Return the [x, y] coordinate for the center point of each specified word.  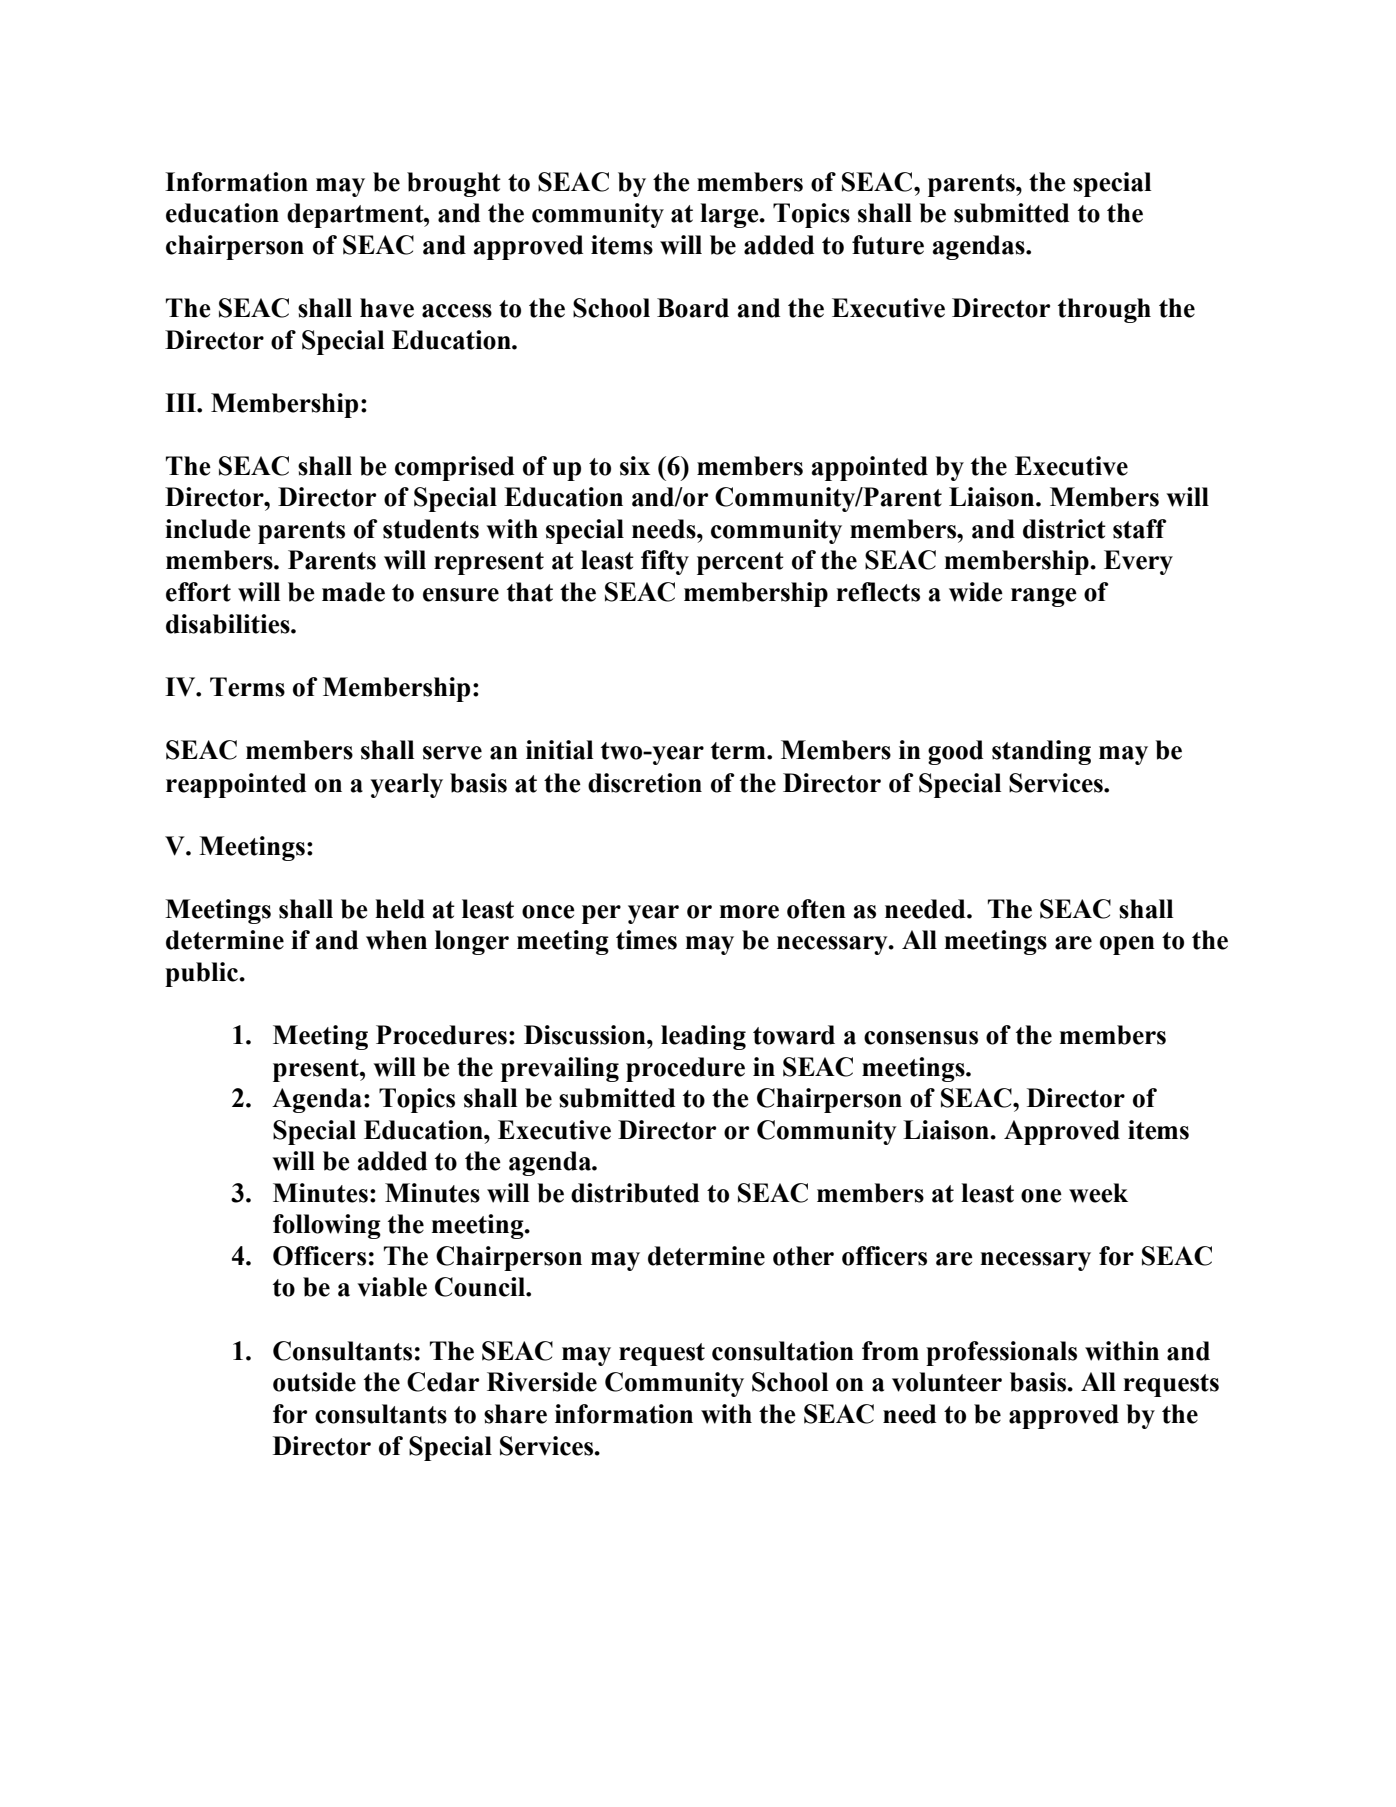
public [203, 974]
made [353, 592]
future [888, 245]
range [1044, 597]
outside [314, 1382]
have [387, 308]
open [1127, 945]
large [730, 215]
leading [703, 1037]
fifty [665, 562]
